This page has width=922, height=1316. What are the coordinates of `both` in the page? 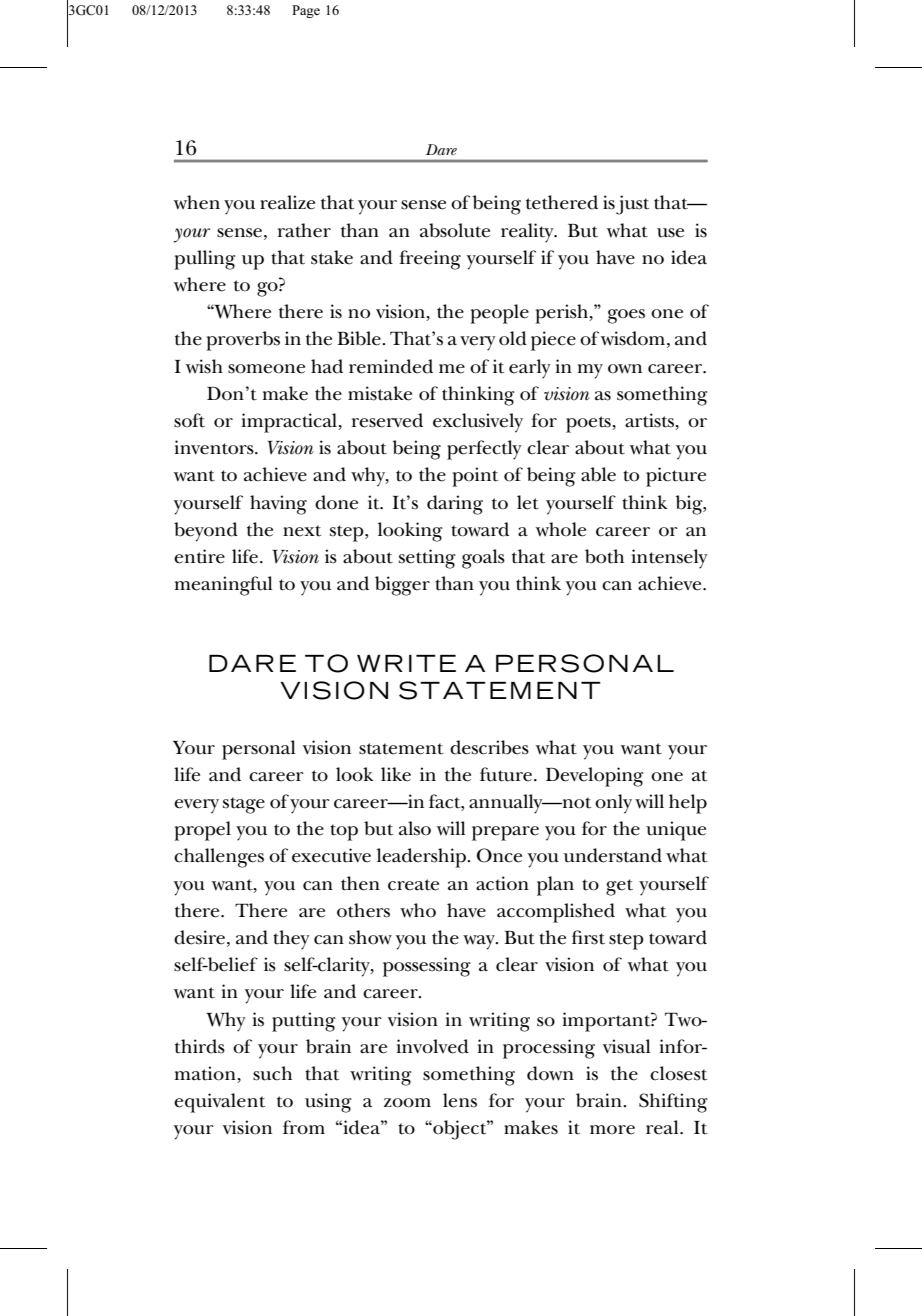 It's located at (604, 556).
